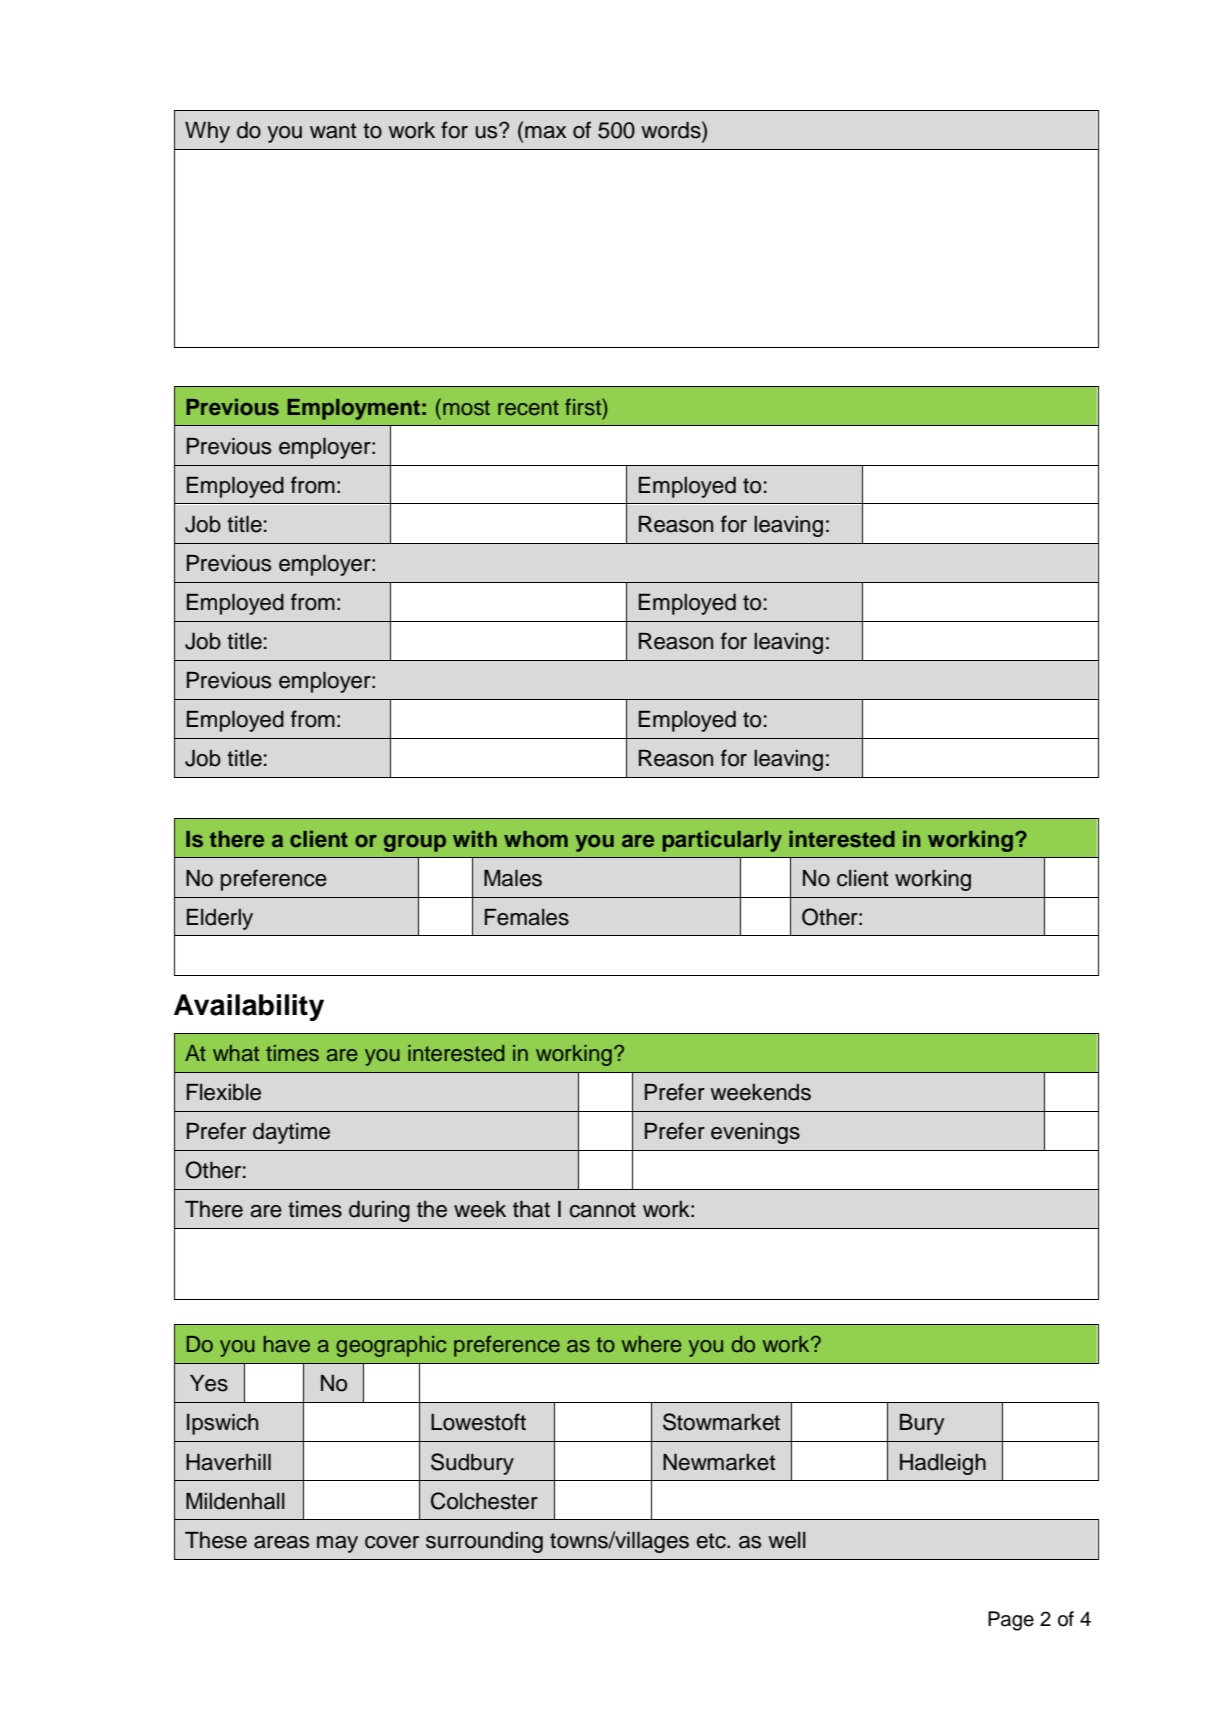  What do you see at coordinates (722, 841) in the document?
I see `particularly` at bounding box center [722, 841].
